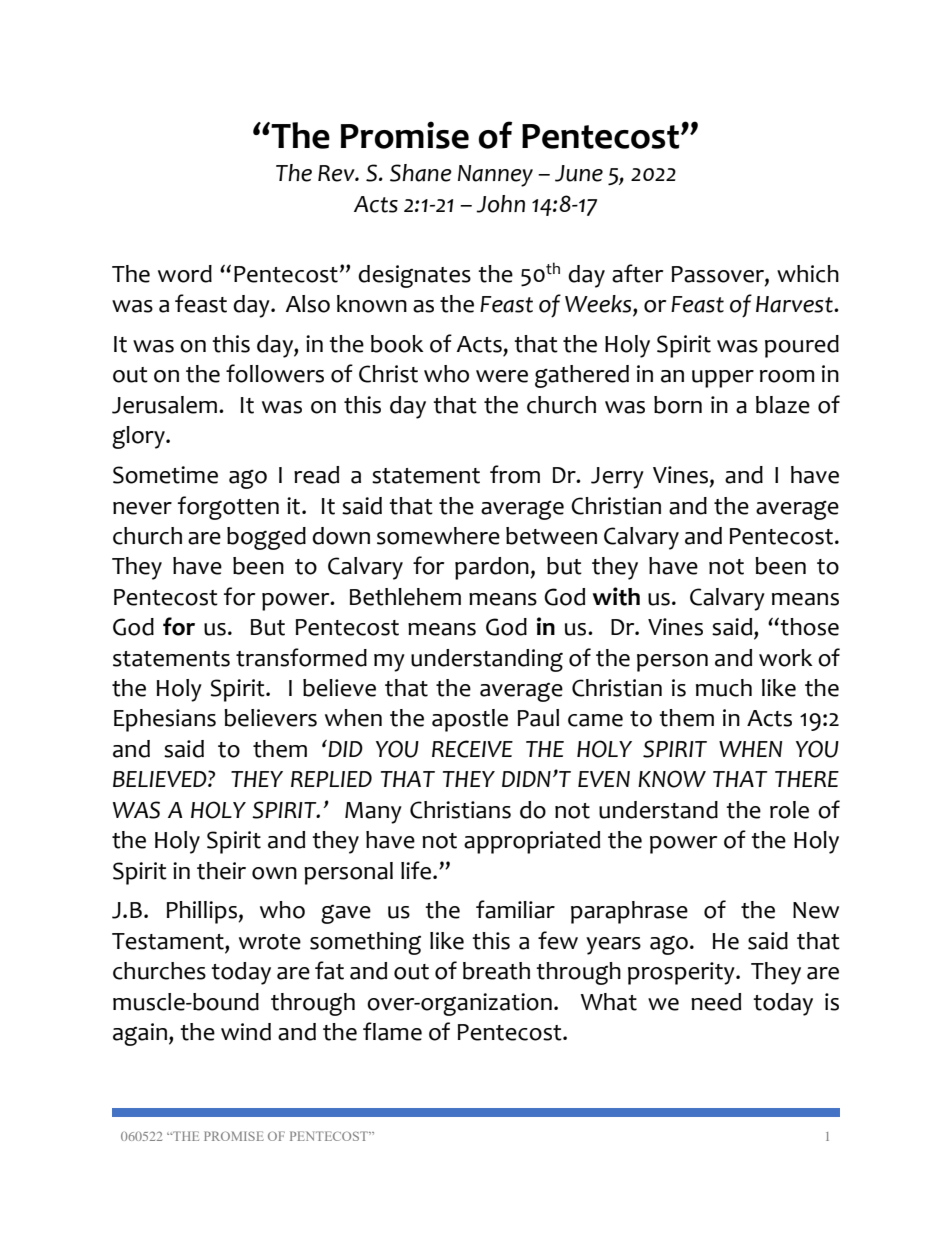 The width and height of the screenshot is (952, 1233). What do you see at coordinates (808, 274) in the screenshot?
I see `which` at bounding box center [808, 274].
